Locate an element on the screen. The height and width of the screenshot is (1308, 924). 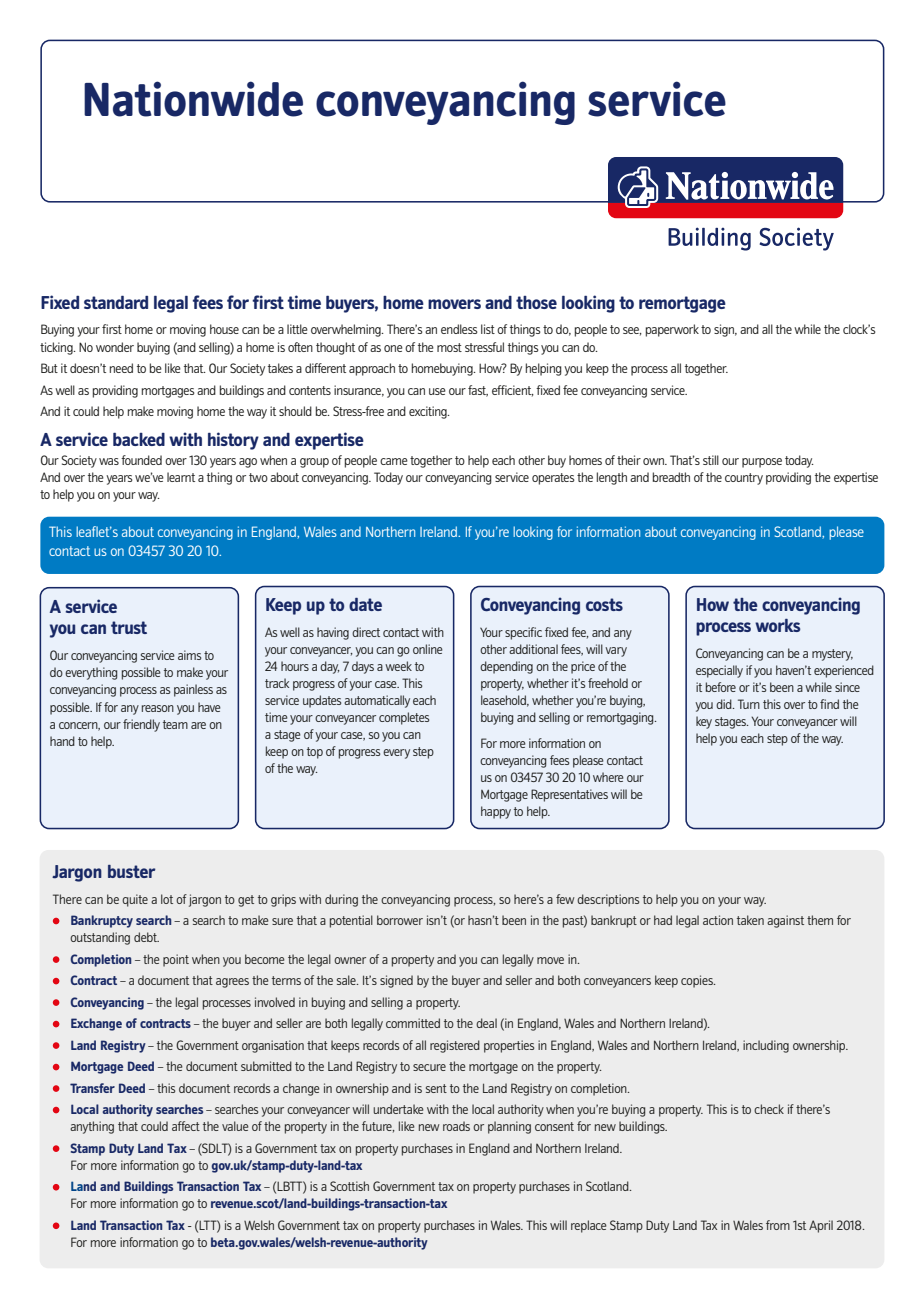
purpose is located at coordinates (762, 463).
